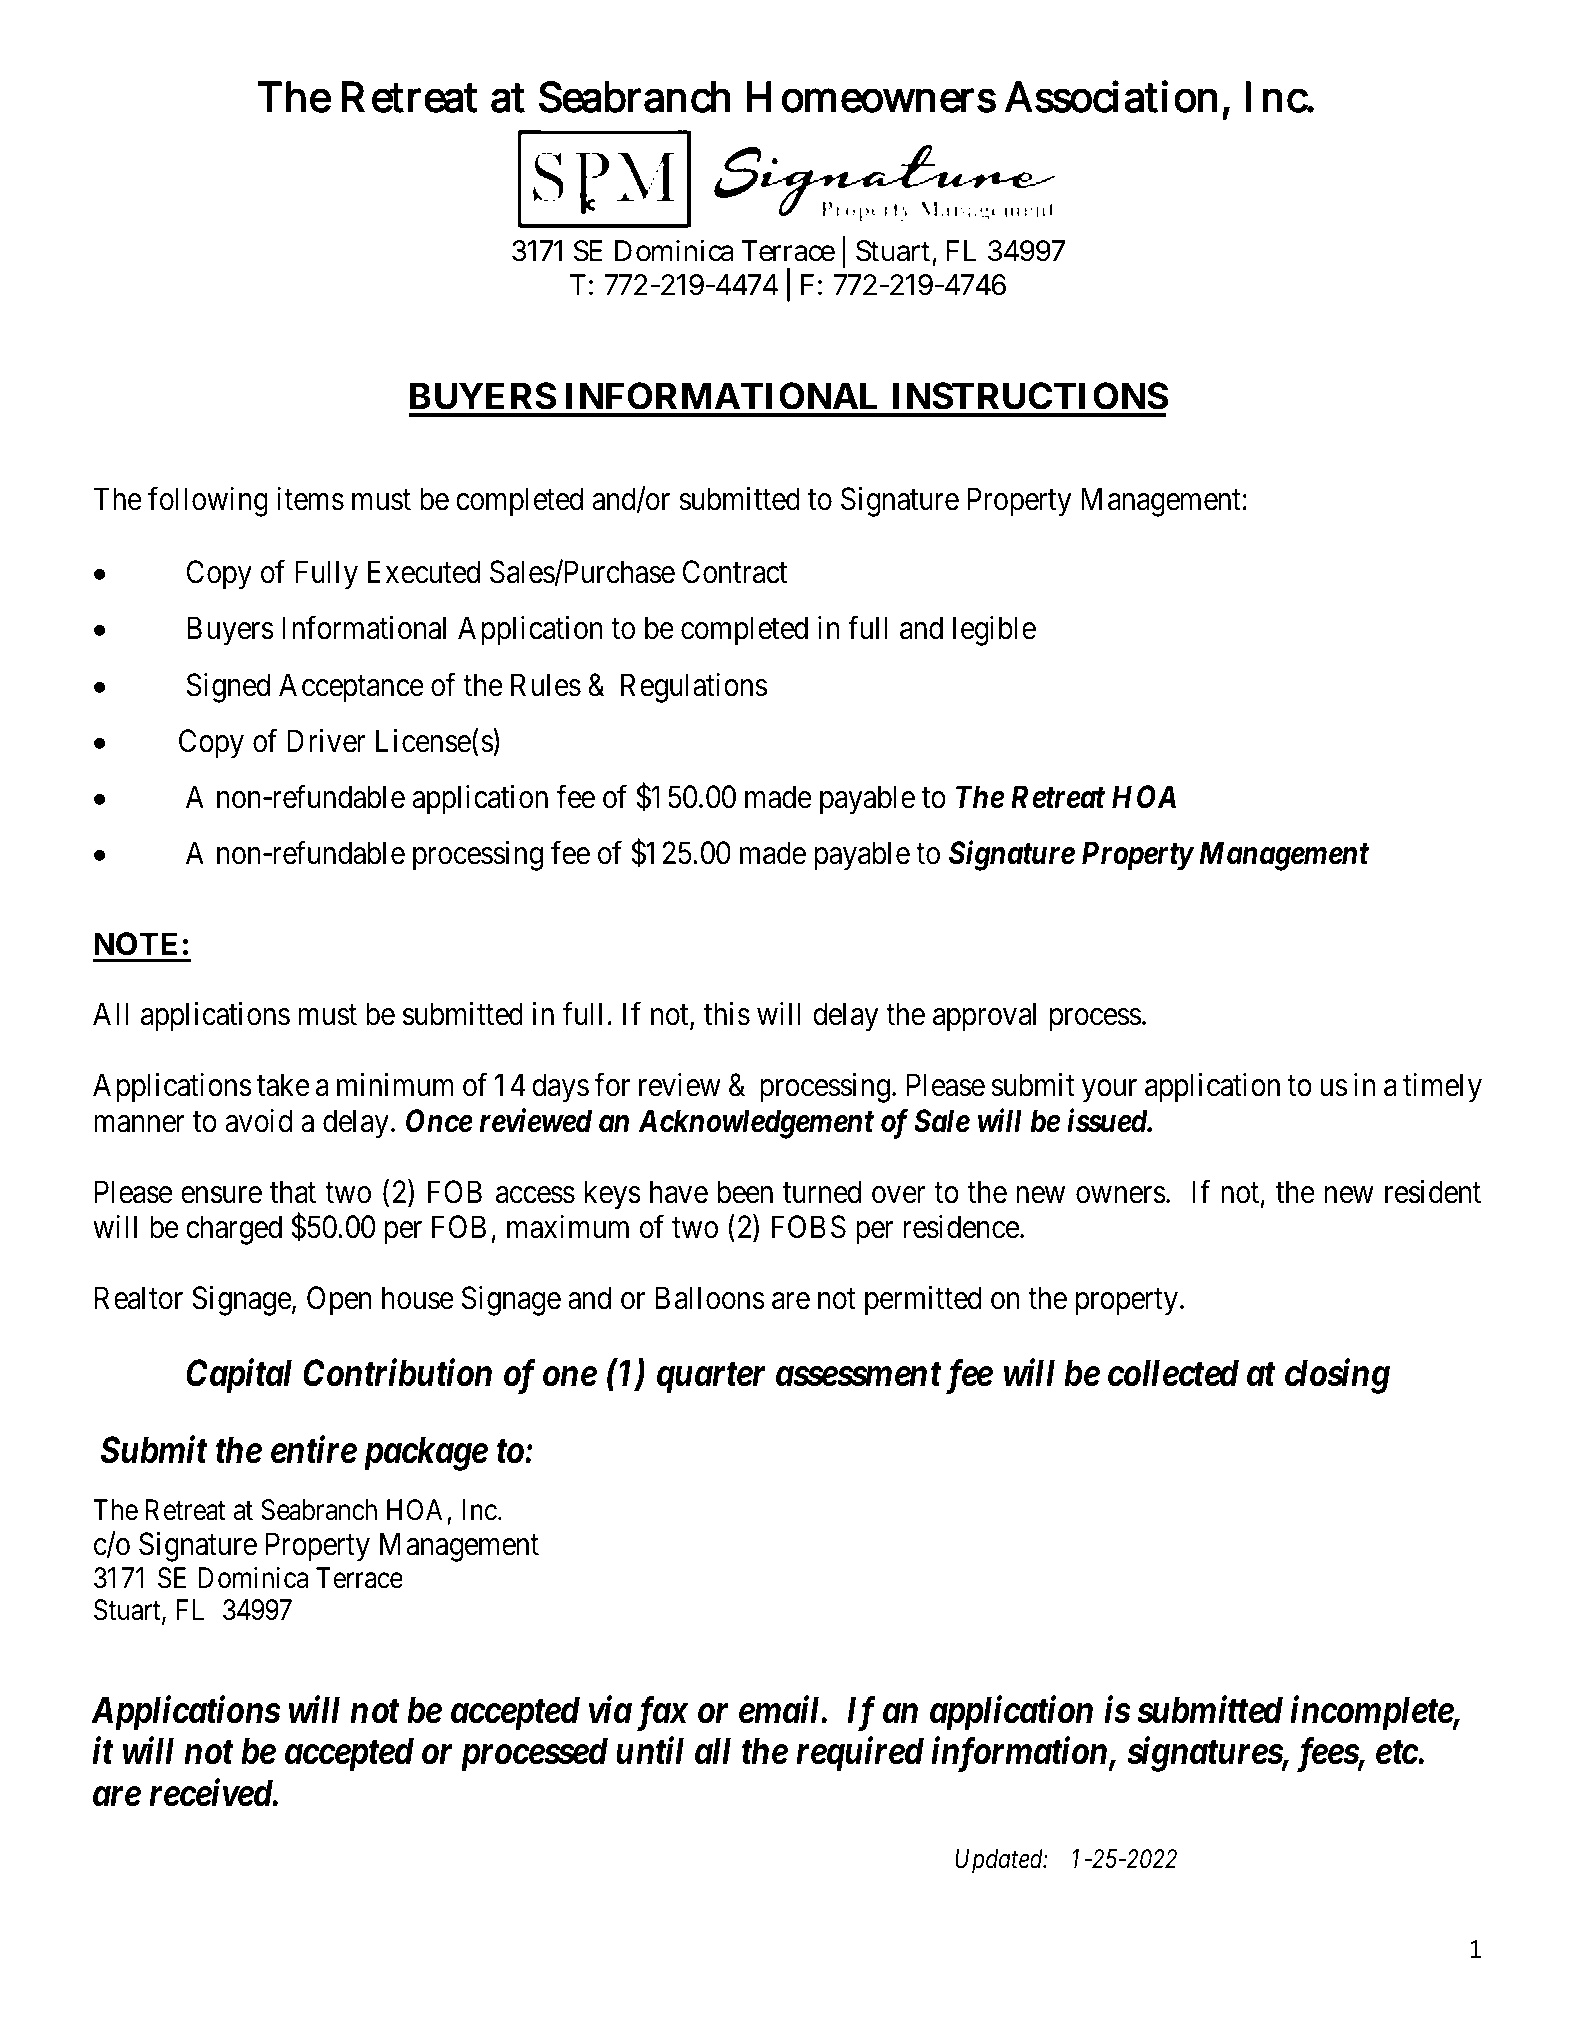  Describe the element at coordinates (1111, 96) in the document. I see `Association` at that location.
